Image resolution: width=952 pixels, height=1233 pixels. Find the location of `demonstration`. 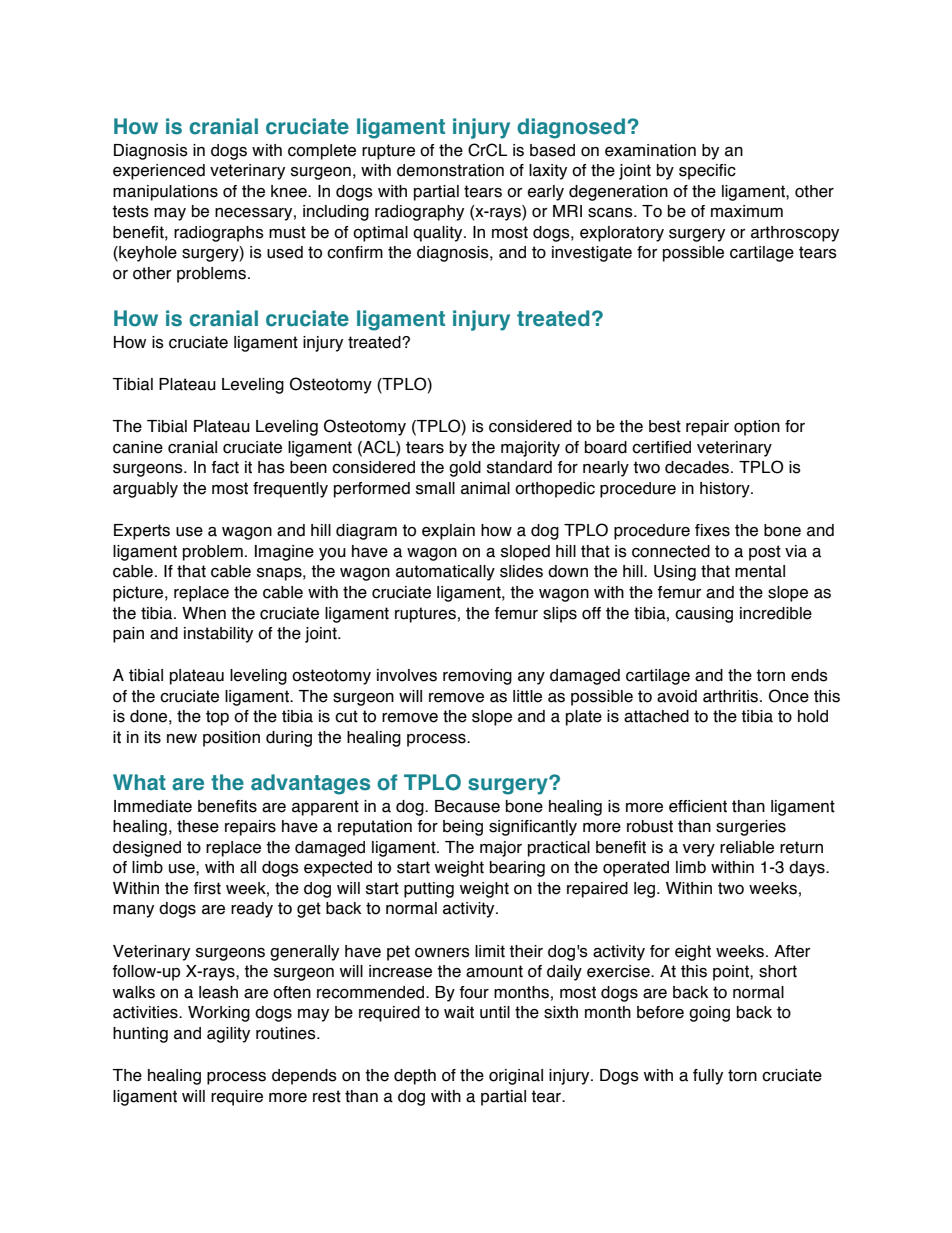

demonstration is located at coordinates (450, 170).
